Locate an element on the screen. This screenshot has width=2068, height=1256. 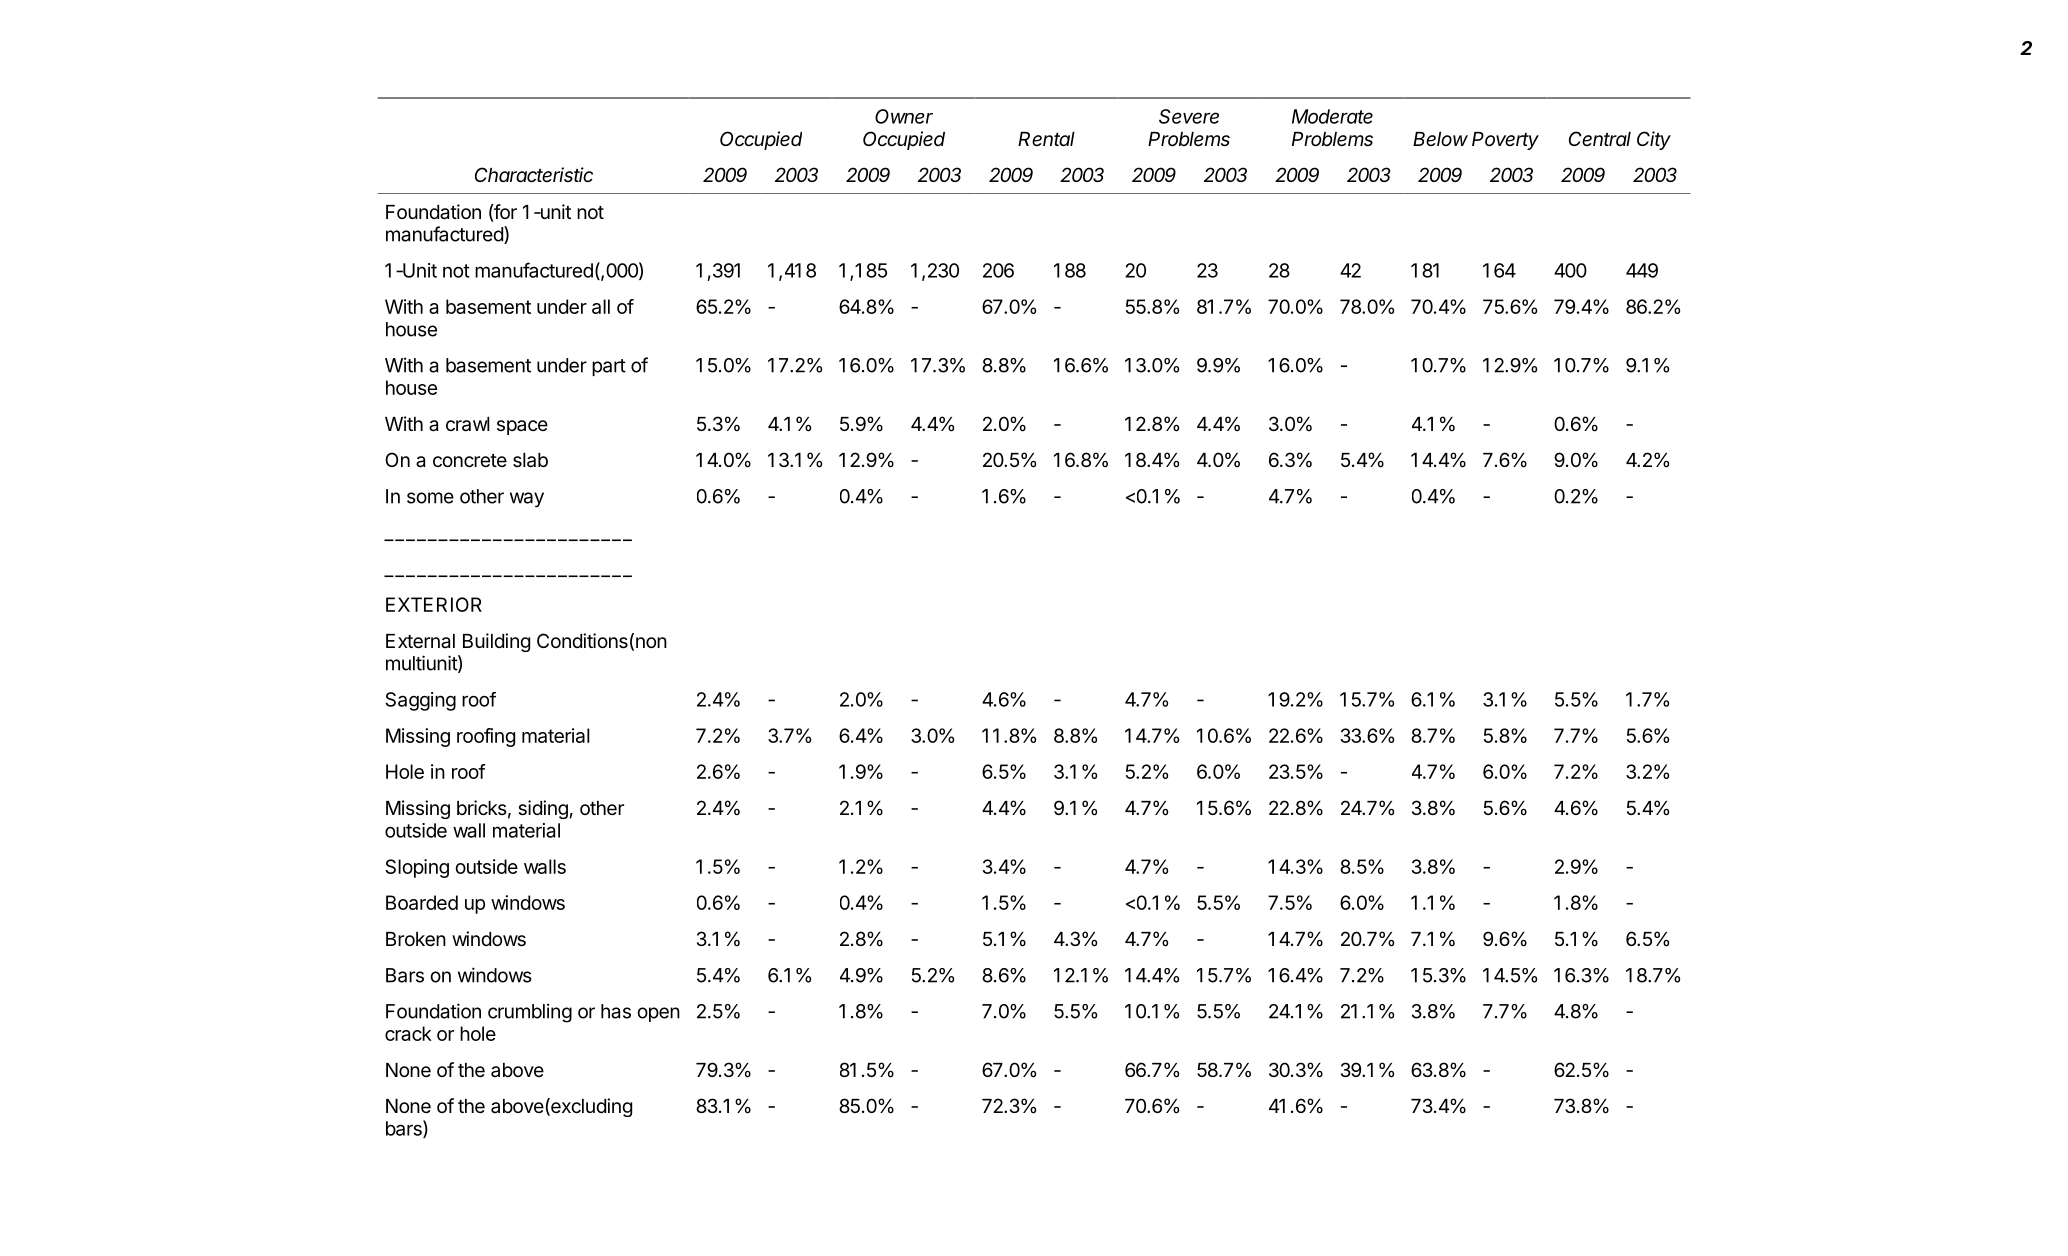
crumbling is located at coordinates (530, 1013).
